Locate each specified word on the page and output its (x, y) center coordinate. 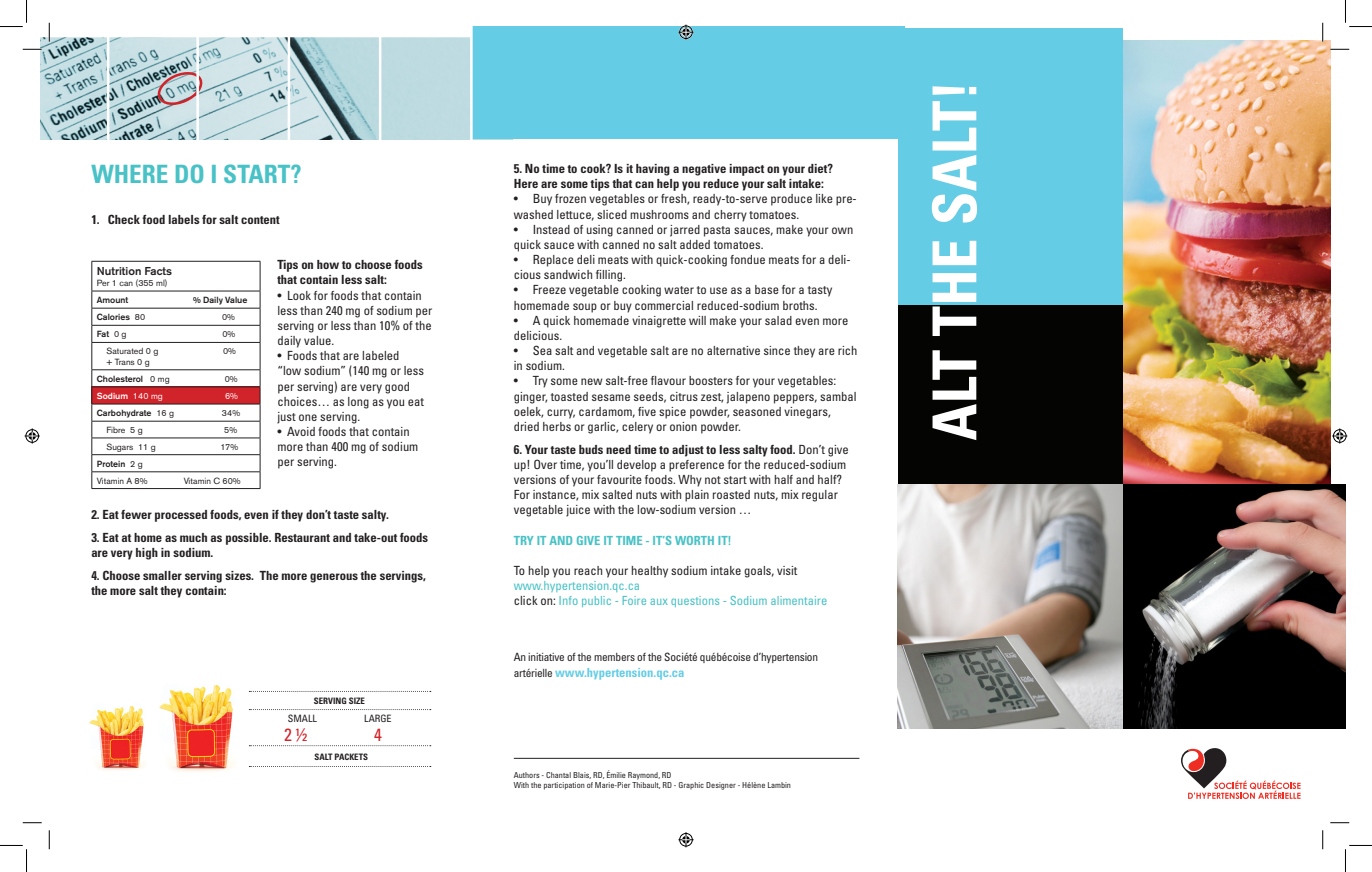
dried (526, 426)
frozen (570, 198)
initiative (546, 657)
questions (695, 601)
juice (578, 511)
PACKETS (351, 756)
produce (791, 200)
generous (334, 578)
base (767, 289)
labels (184, 219)
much (193, 537)
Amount (112, 299)
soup (585, 308)
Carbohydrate (124, 414)
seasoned (757, 411)
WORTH (694, 540)
